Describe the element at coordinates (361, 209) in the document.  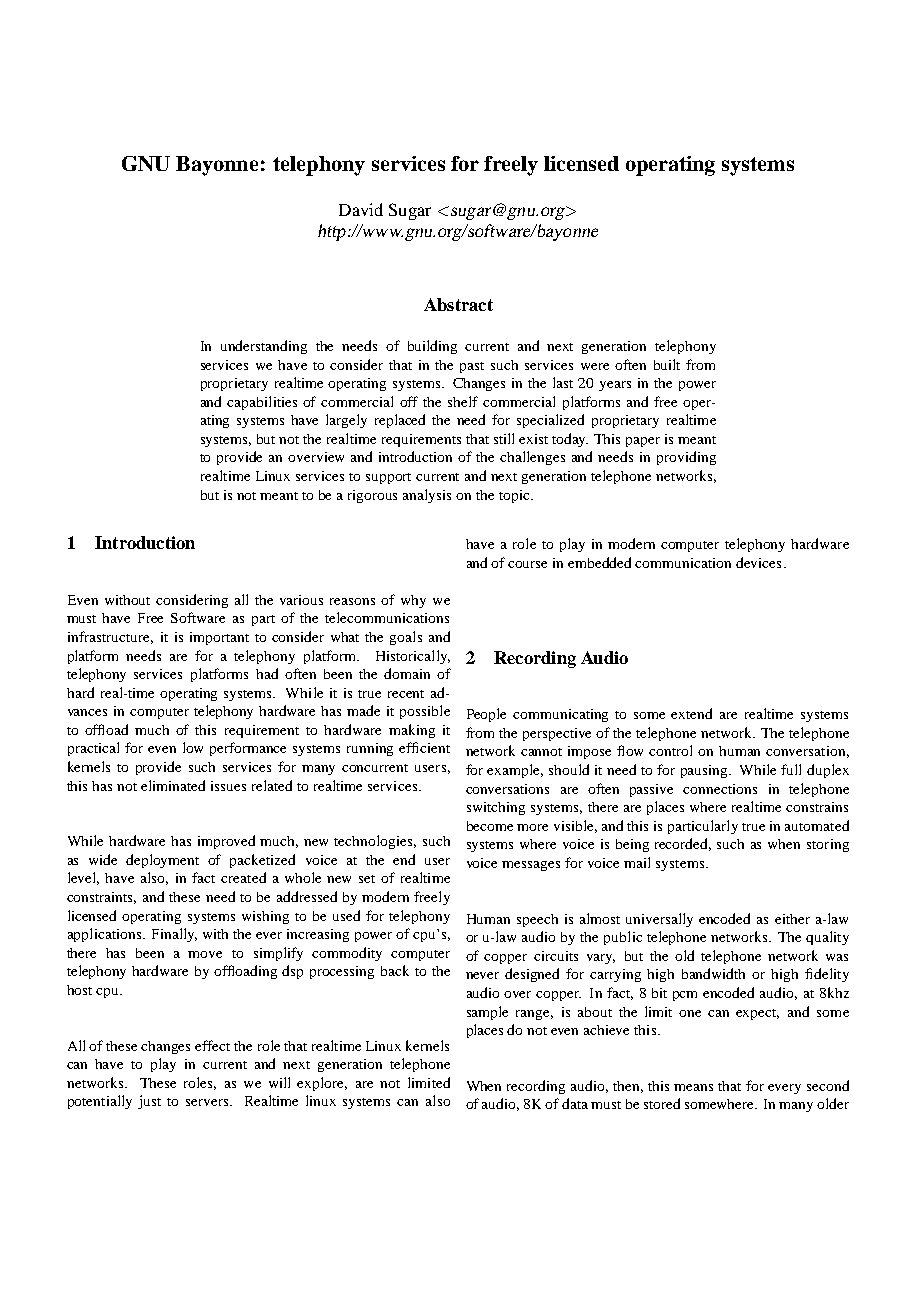
I see `David` at that location.
